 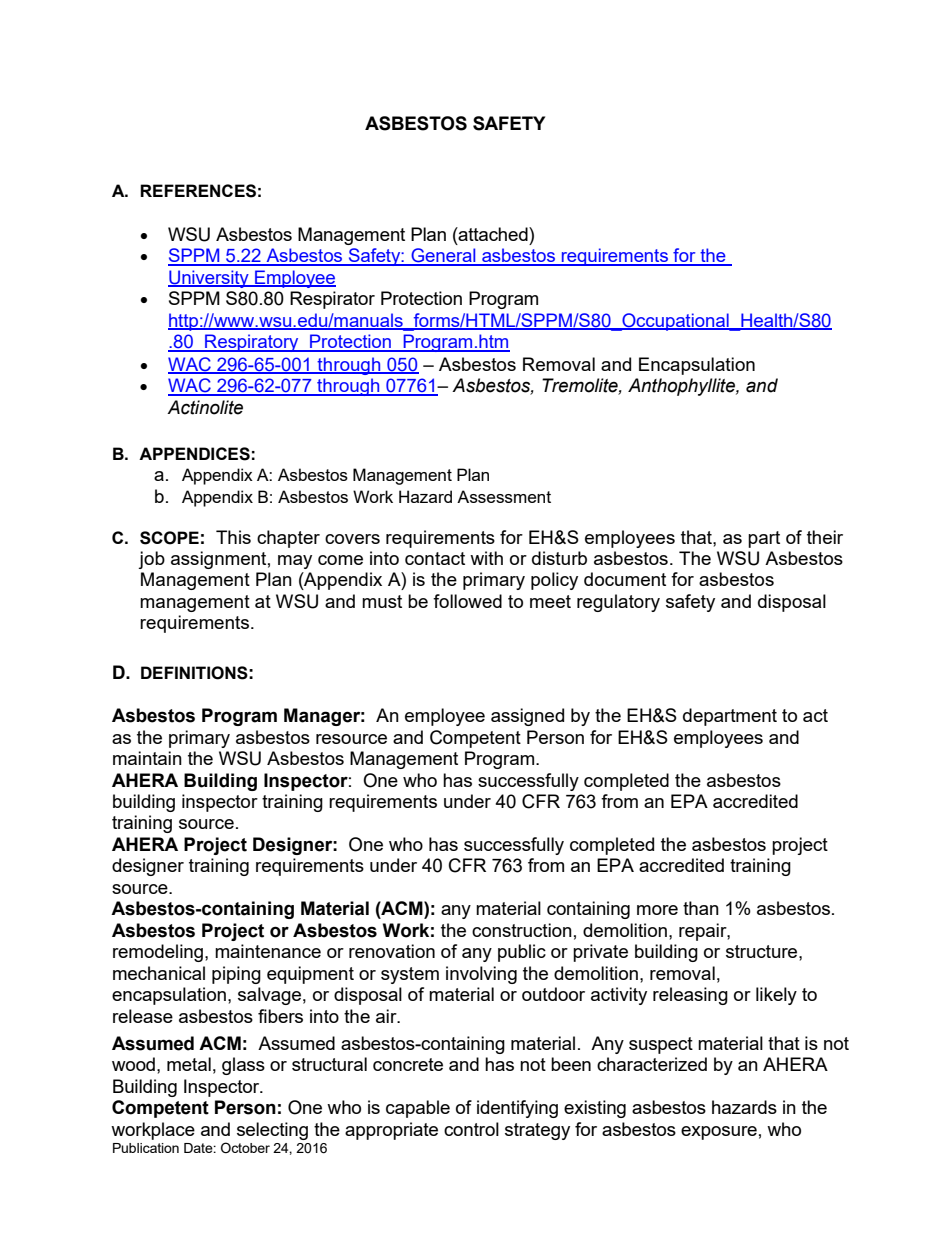 What do you see at coordinates (245, 1147) in the screenshot?
I see `October` at bounding box center [245, 1147].
